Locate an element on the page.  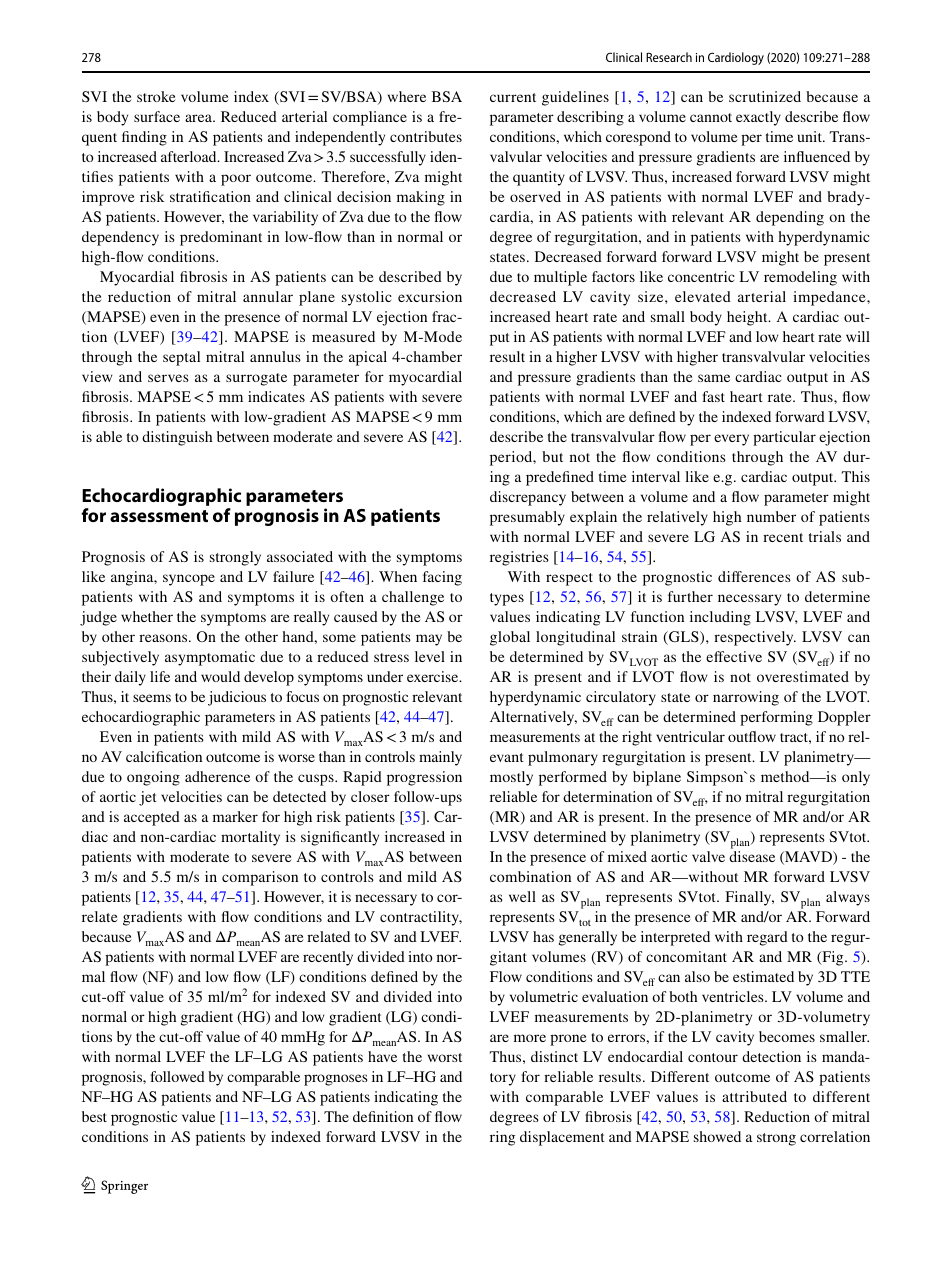
ring is located at coordinates (502, 1138).
